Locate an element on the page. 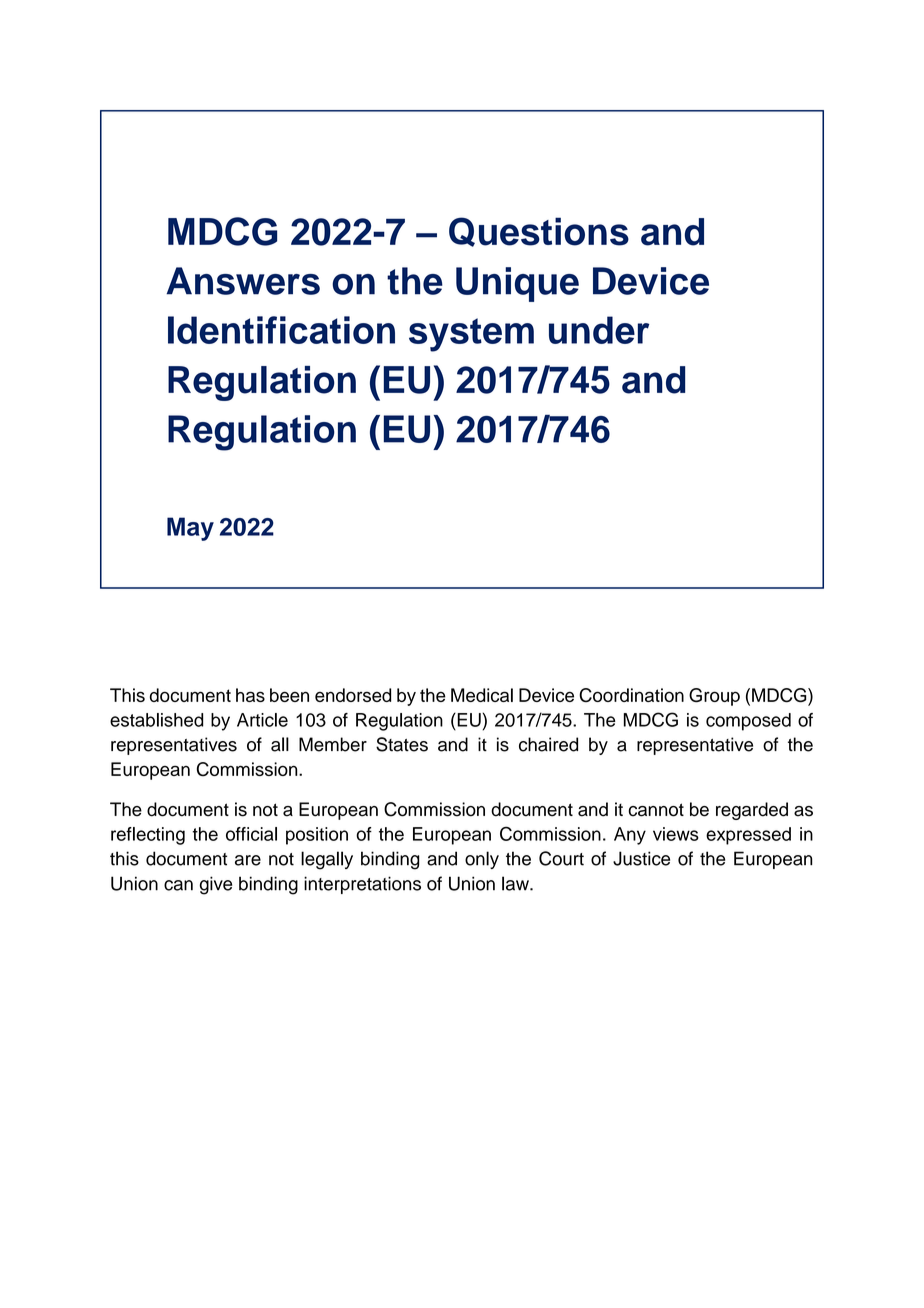 The image size is (924, 1308). system is located at coordinates (471, 335).
